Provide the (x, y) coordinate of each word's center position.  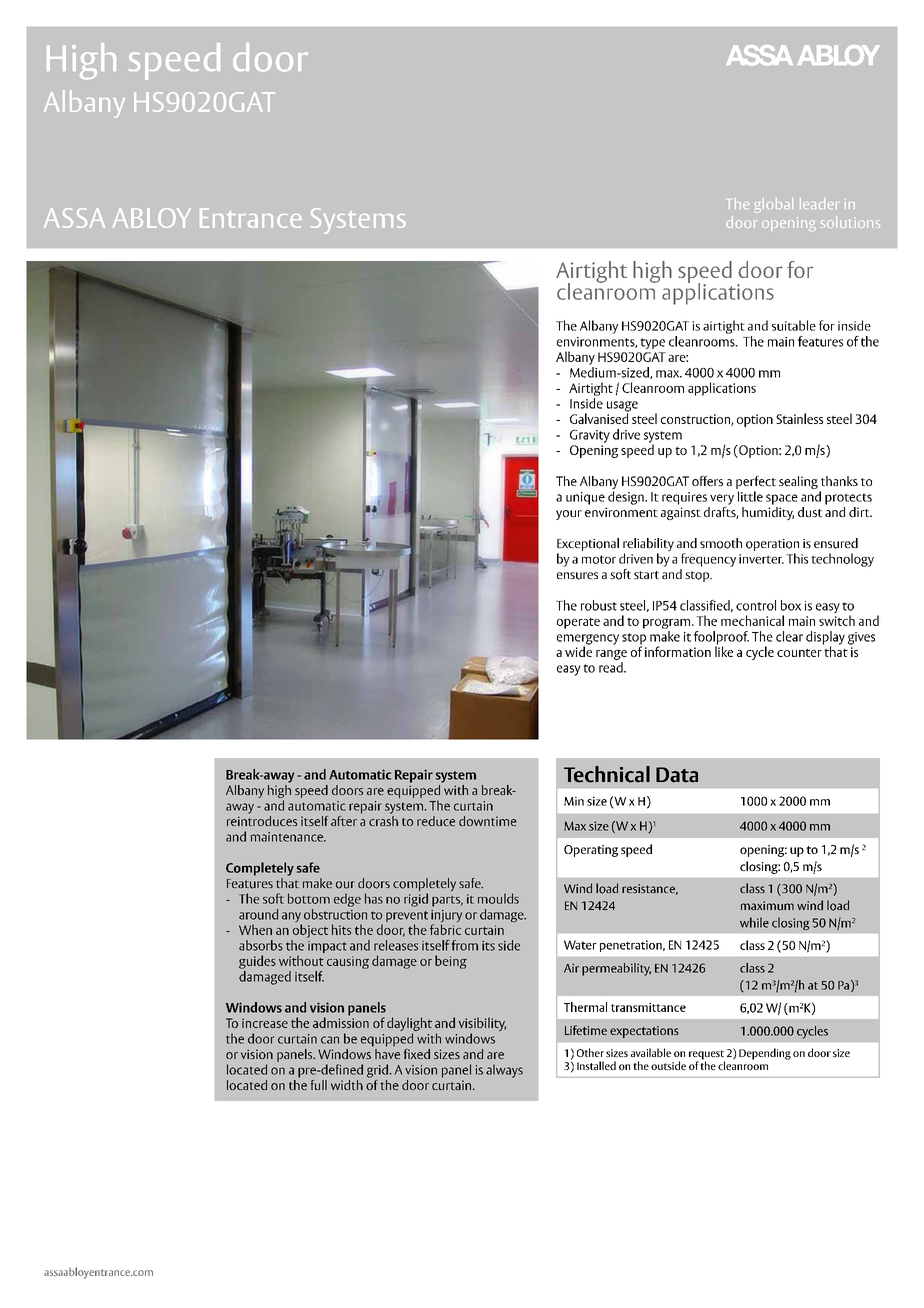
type (652, 343)
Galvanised (599, 417)
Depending (765, 1054)
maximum (767, 906)
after (344, 821)
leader (818, 203)
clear (789, 636)
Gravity (590, 436)
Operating (591, 851)
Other (590, 1052)
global (773, 205)
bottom (309, 898)
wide (578, 650)
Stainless (799, 418)
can (330, 1040)
